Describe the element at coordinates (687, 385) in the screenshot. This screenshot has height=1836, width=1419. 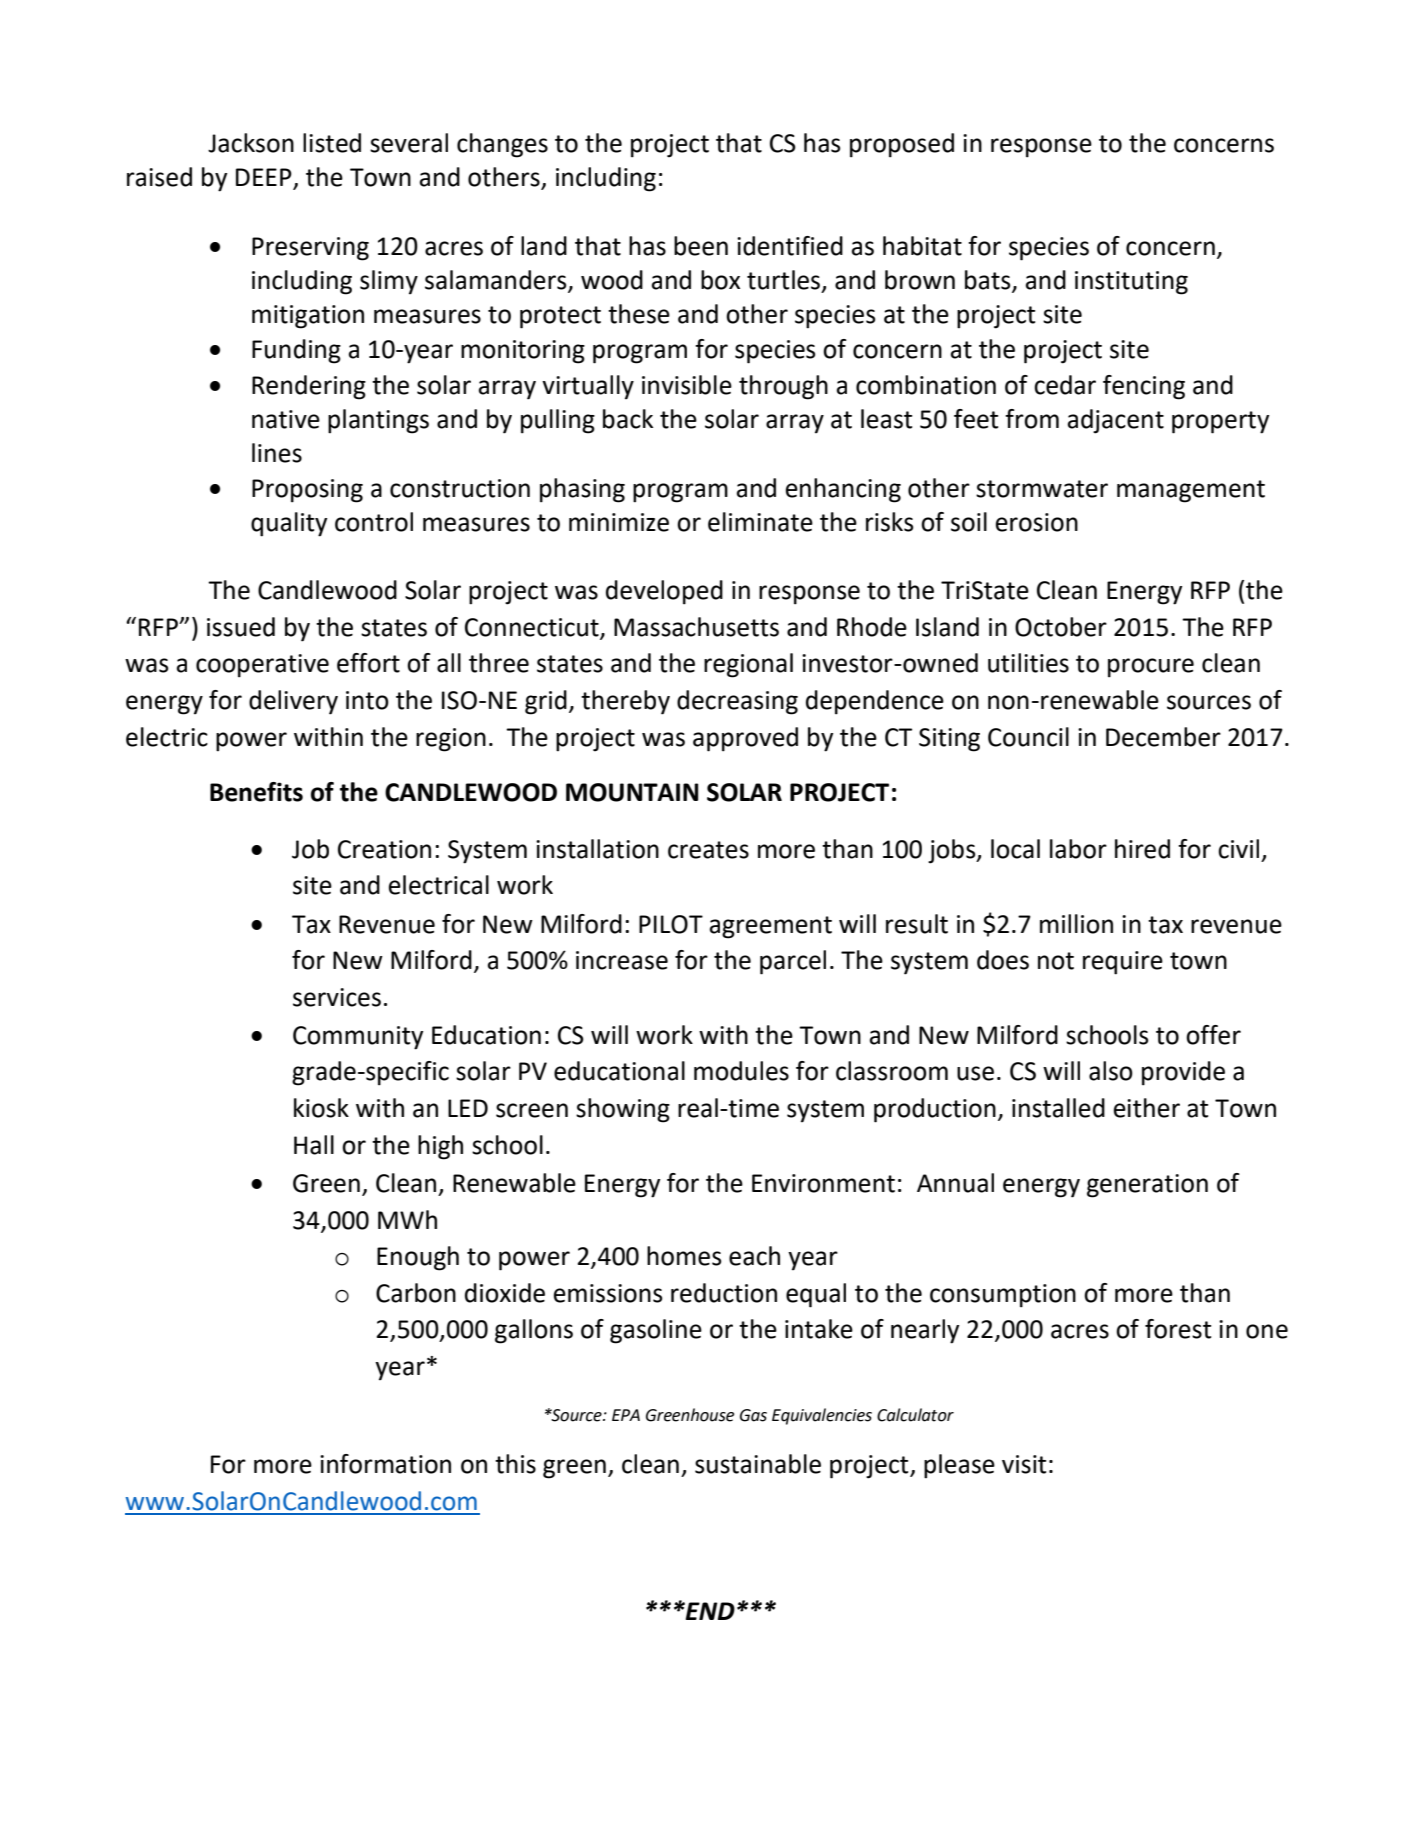
I see `invisible` at that location.
